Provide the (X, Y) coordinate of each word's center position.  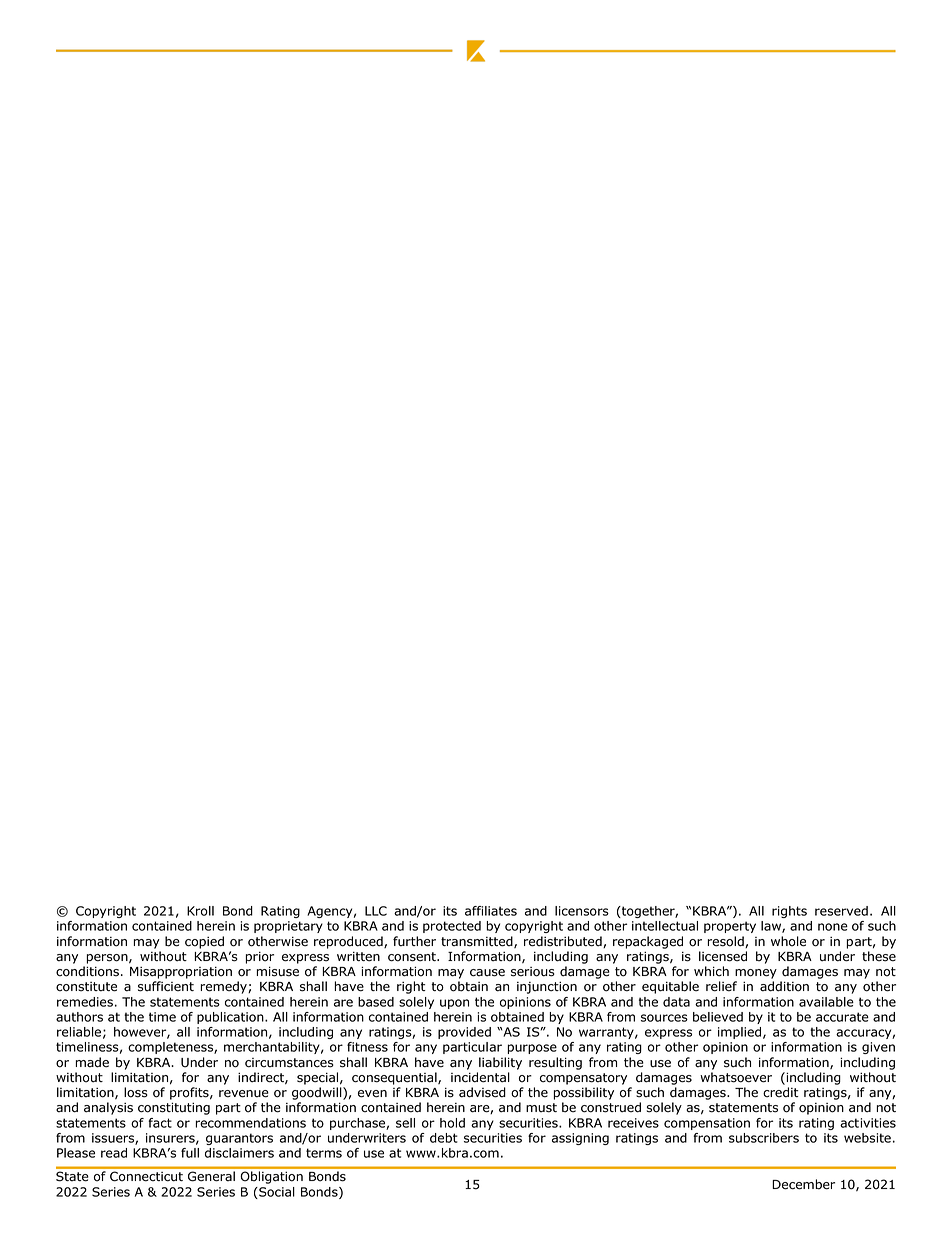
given (878, 1048)
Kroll (200, 911)
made (92, 1062)
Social (276, 1193)
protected (452, 927)
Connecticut (146, 1176)
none (833, 927)
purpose (532, 1049)
